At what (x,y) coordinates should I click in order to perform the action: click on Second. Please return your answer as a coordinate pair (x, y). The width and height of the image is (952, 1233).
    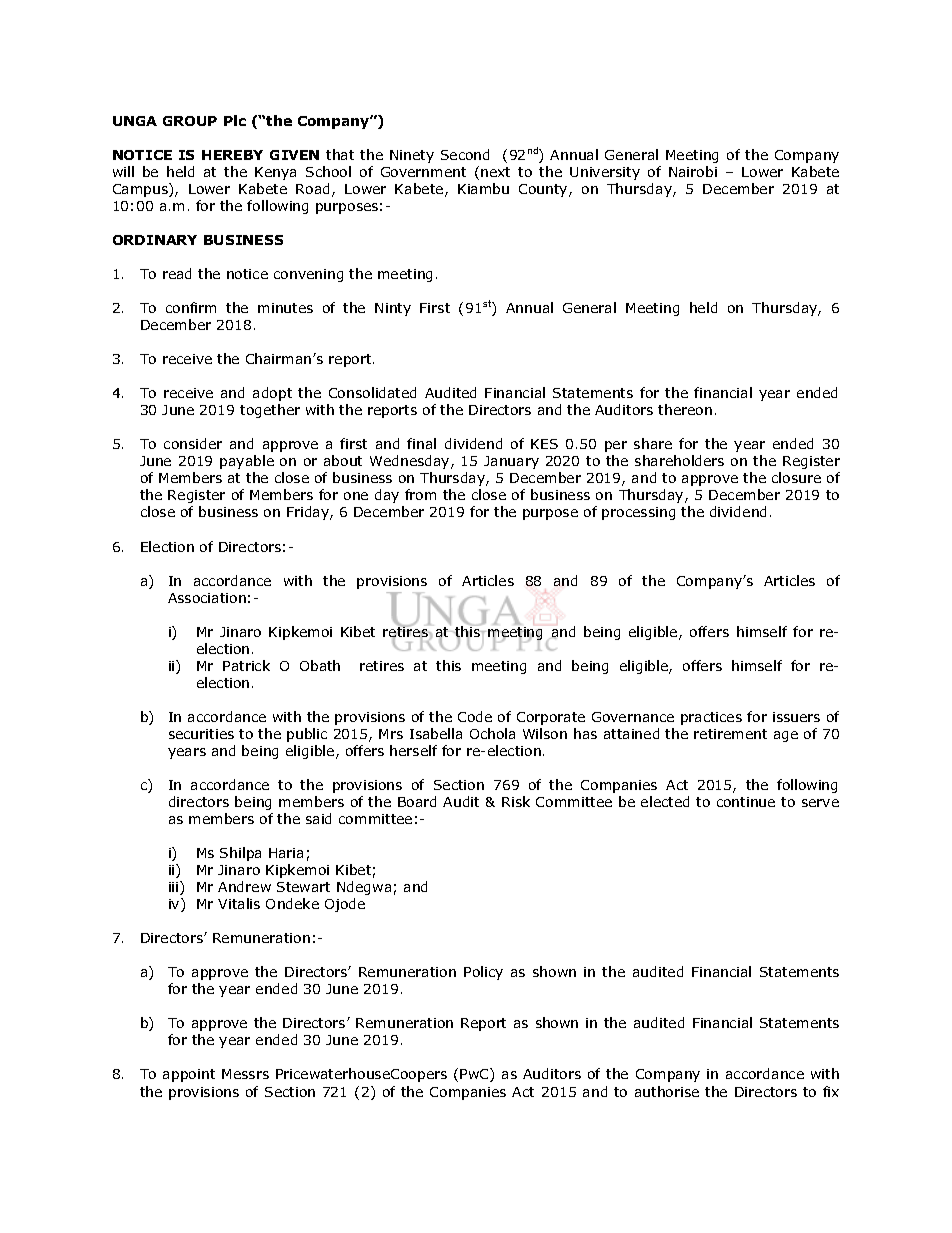
    Looking at the image, I should click on (465, 154).
